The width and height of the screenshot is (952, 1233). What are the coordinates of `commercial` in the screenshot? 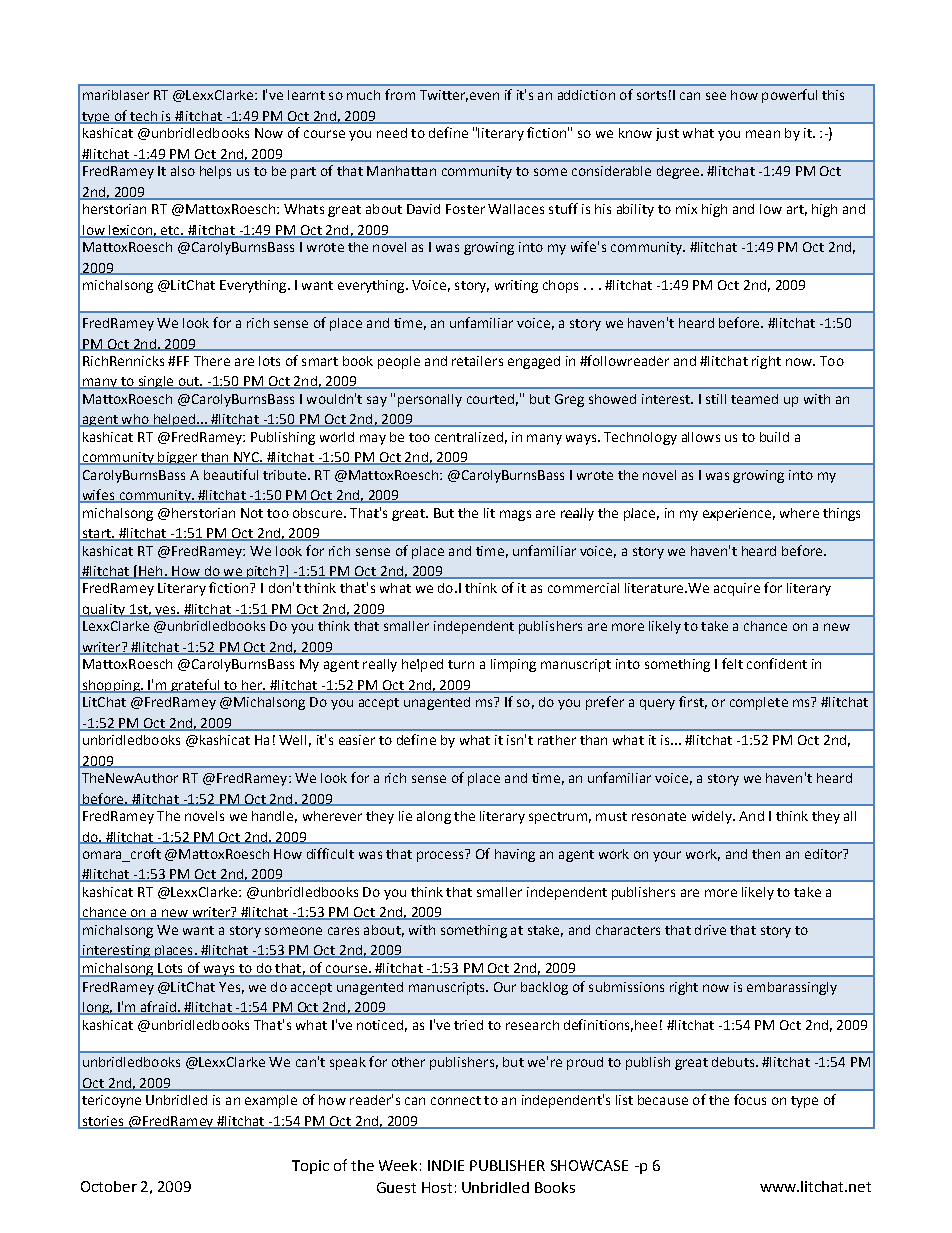 It's located at (583, 588).
